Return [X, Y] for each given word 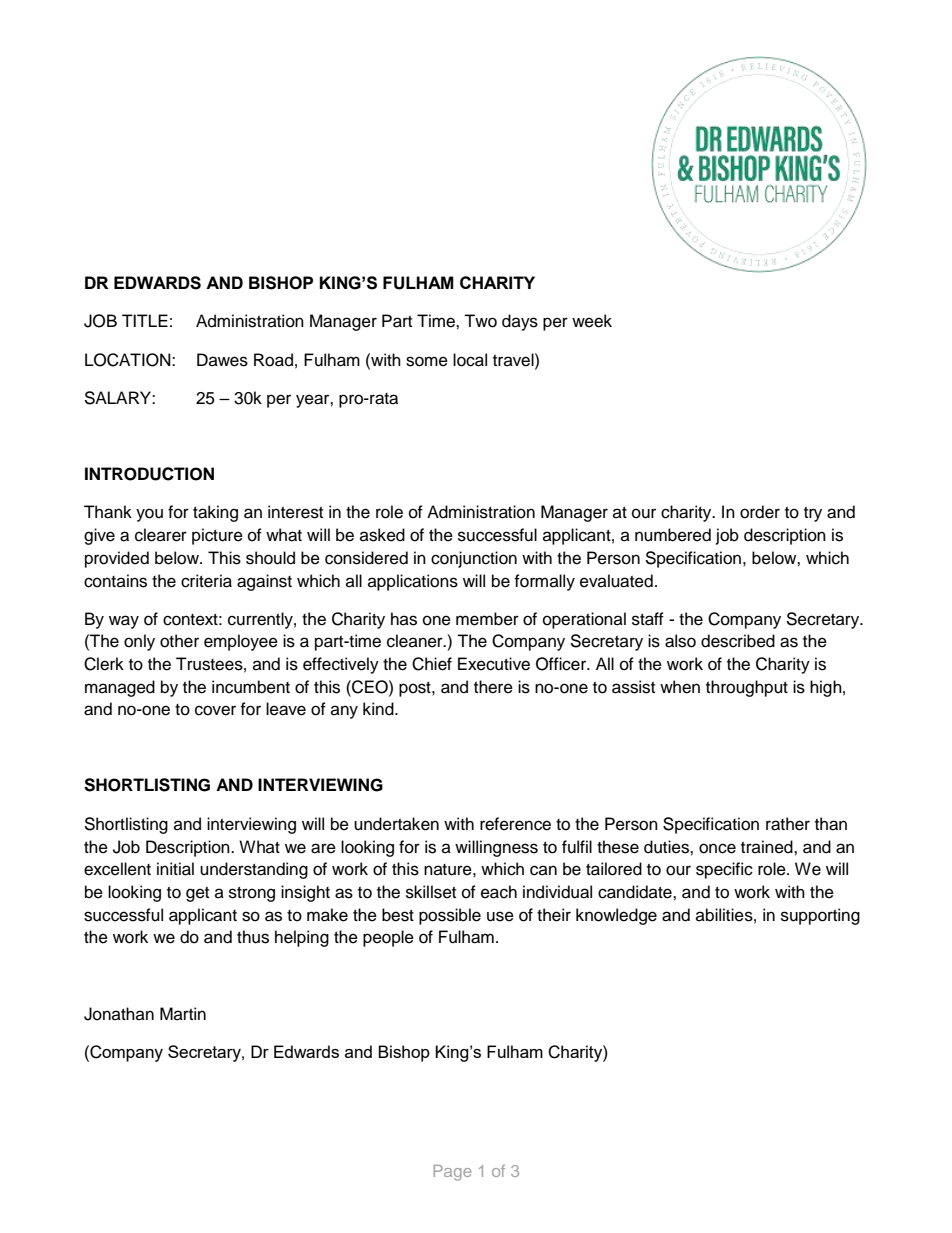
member [487, 619]
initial [175, 869]
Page [452, 1173]
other [179, 641]
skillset [431, 892]
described [738, 641]
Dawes [222, 360]
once [717, 848]
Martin [183, 1013]
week [592, 321]
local [470, 360]
